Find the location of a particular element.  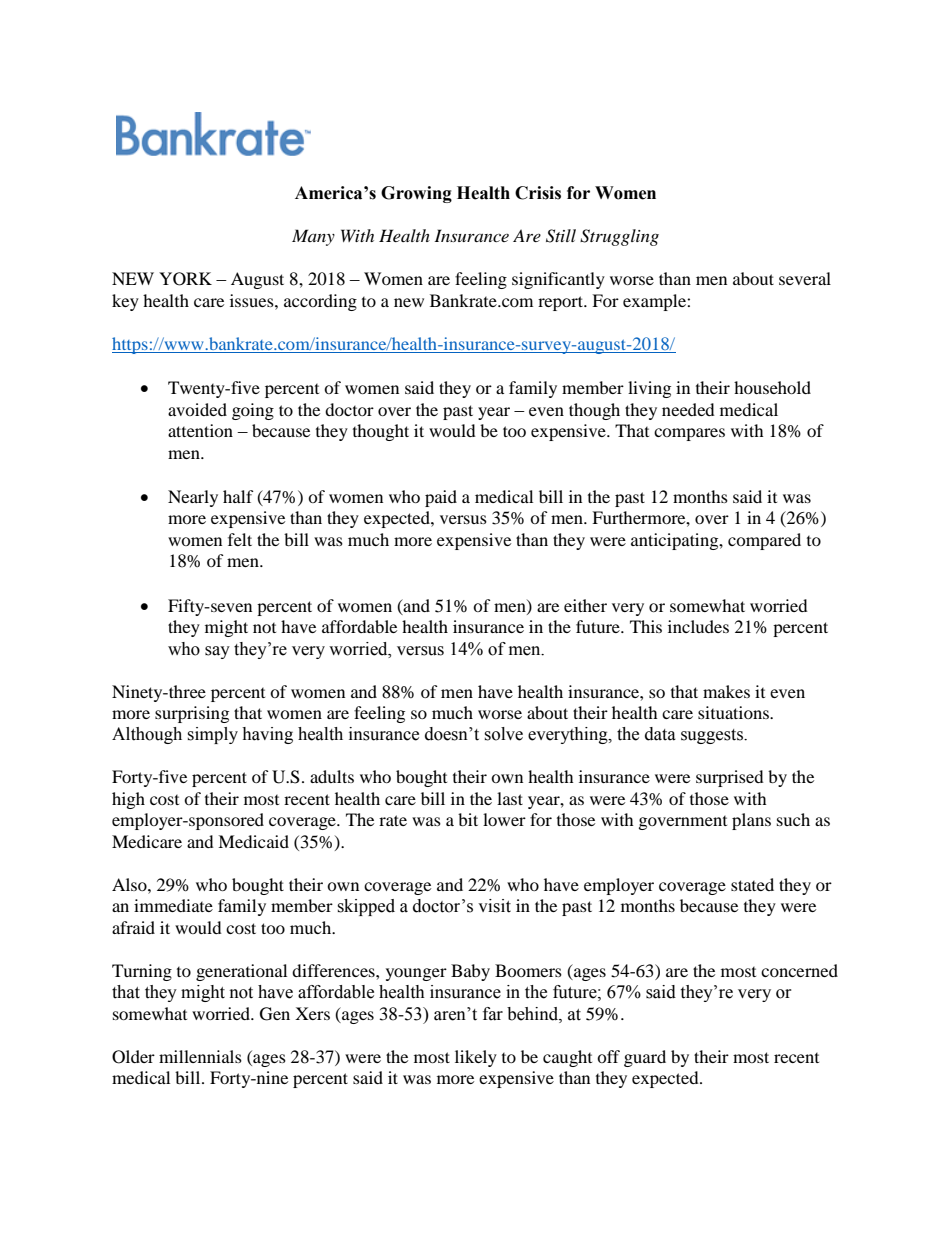

YORK is located at coordinates (185, 279).
